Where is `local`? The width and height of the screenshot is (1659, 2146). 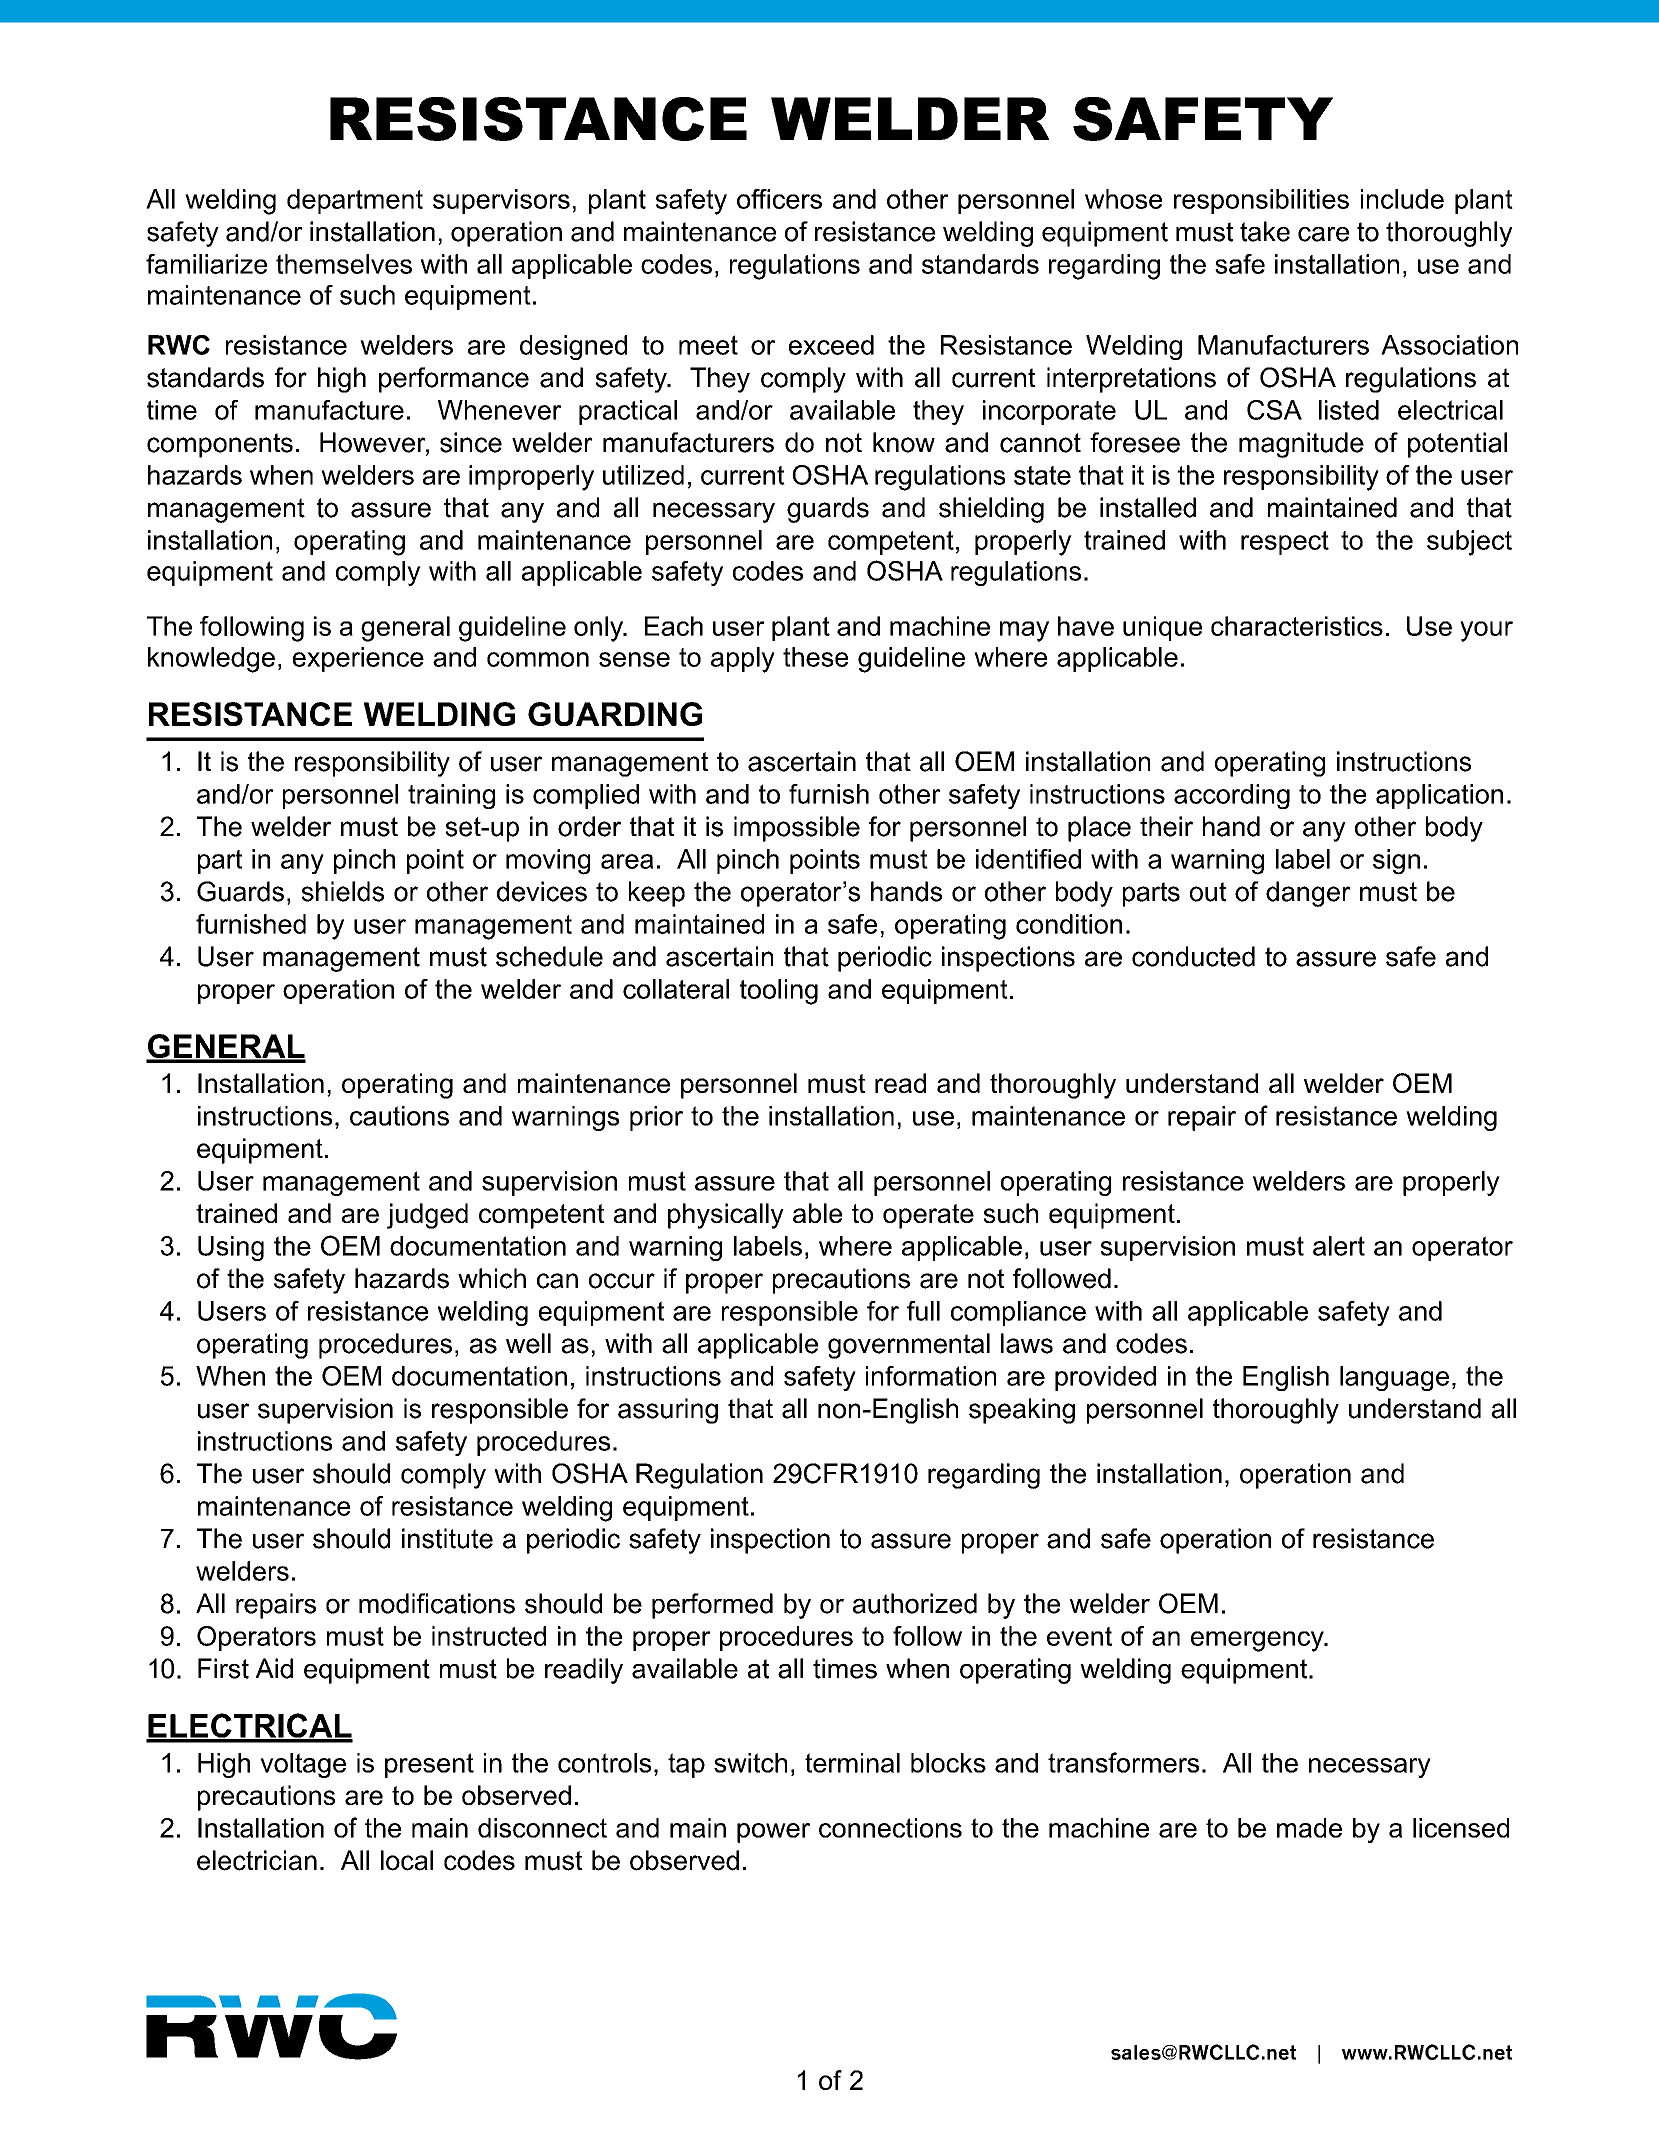
local is located at coordinates (407, 1860).
